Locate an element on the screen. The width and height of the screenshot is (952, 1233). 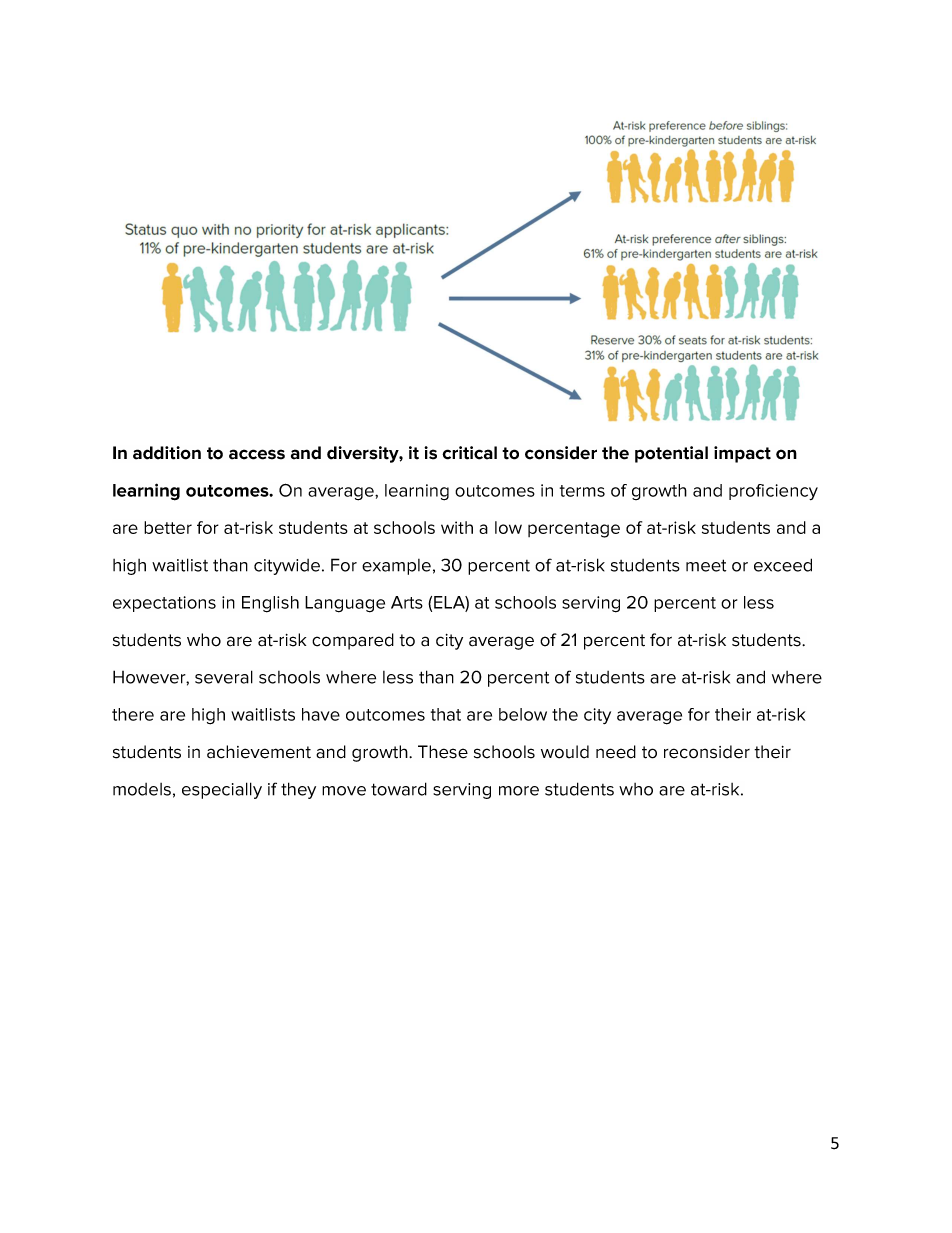
toward is located at coordinates (399, 789).
